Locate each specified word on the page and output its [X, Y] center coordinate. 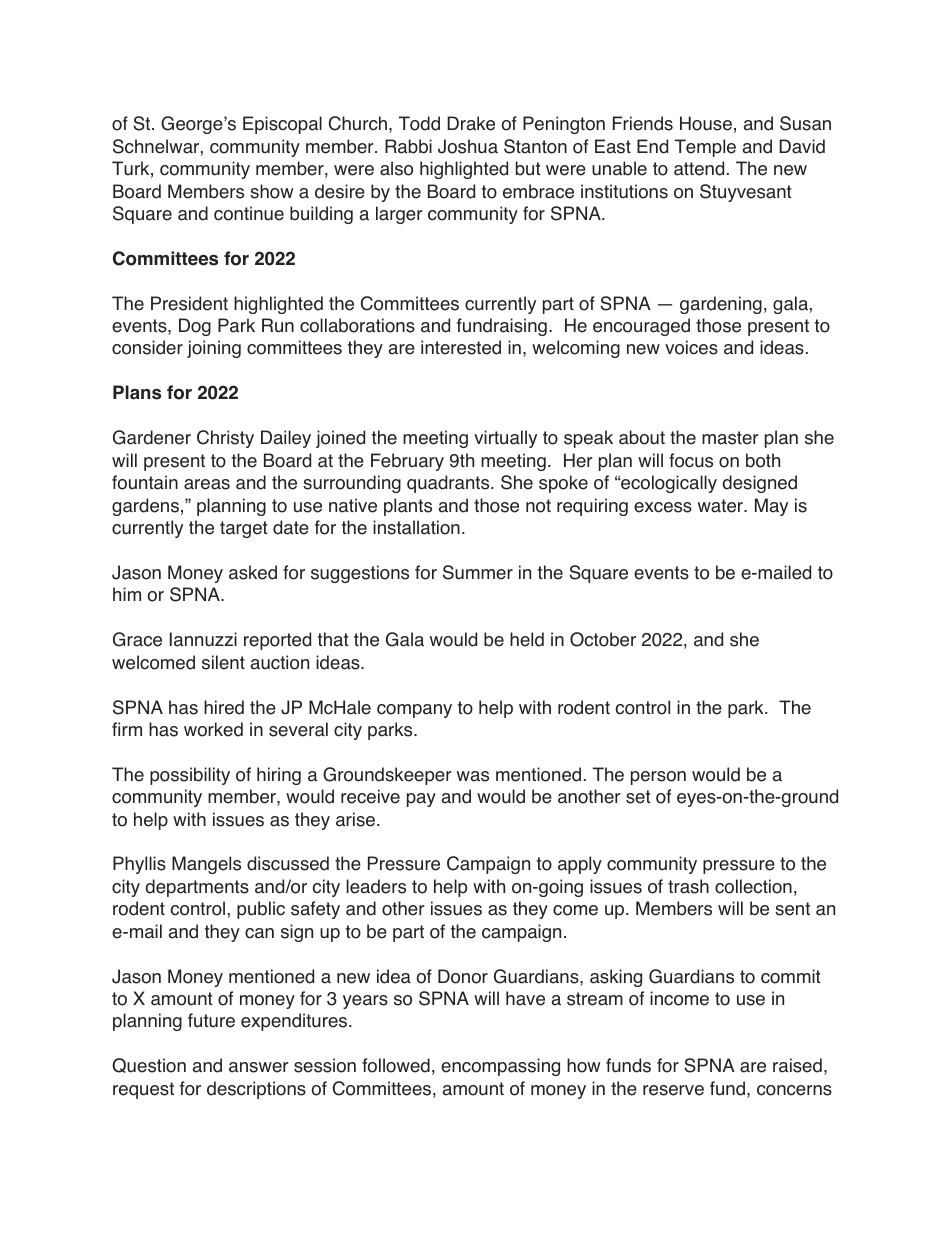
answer [259, 1067]
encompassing [500, 1067]
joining [214, 349]
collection [753, 886]
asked [253, 572]
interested [461, 347]
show [271, 191]
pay [421, 800]
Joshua [468, 146]
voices [691, 347]
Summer [478, 572]
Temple [705, 148]
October [603, 639]
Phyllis [139, 865]
